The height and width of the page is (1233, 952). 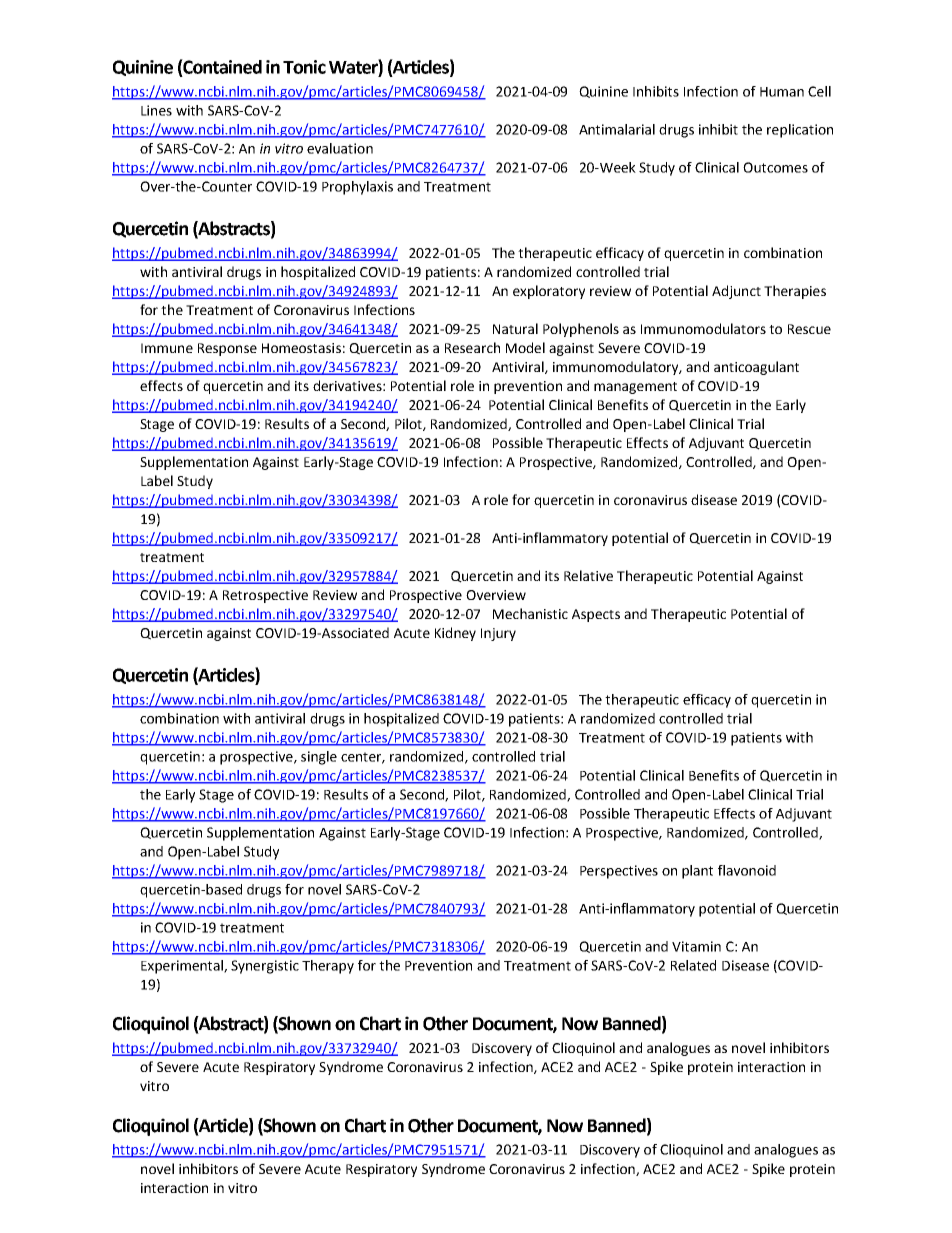 I want to click on single, so click(x=319, y=758).
